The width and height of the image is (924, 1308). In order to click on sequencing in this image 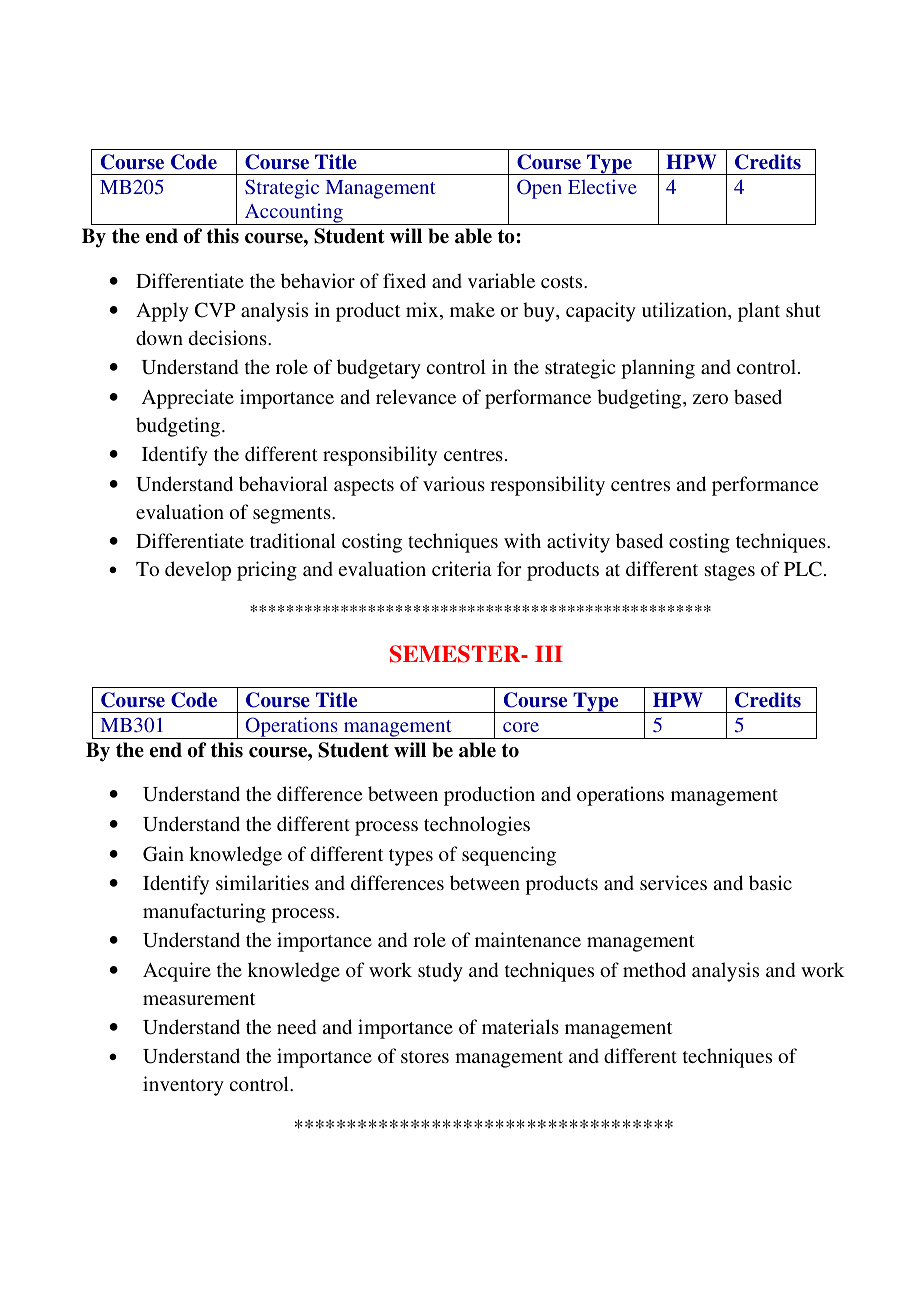, I will do `click(509, 856)`.
